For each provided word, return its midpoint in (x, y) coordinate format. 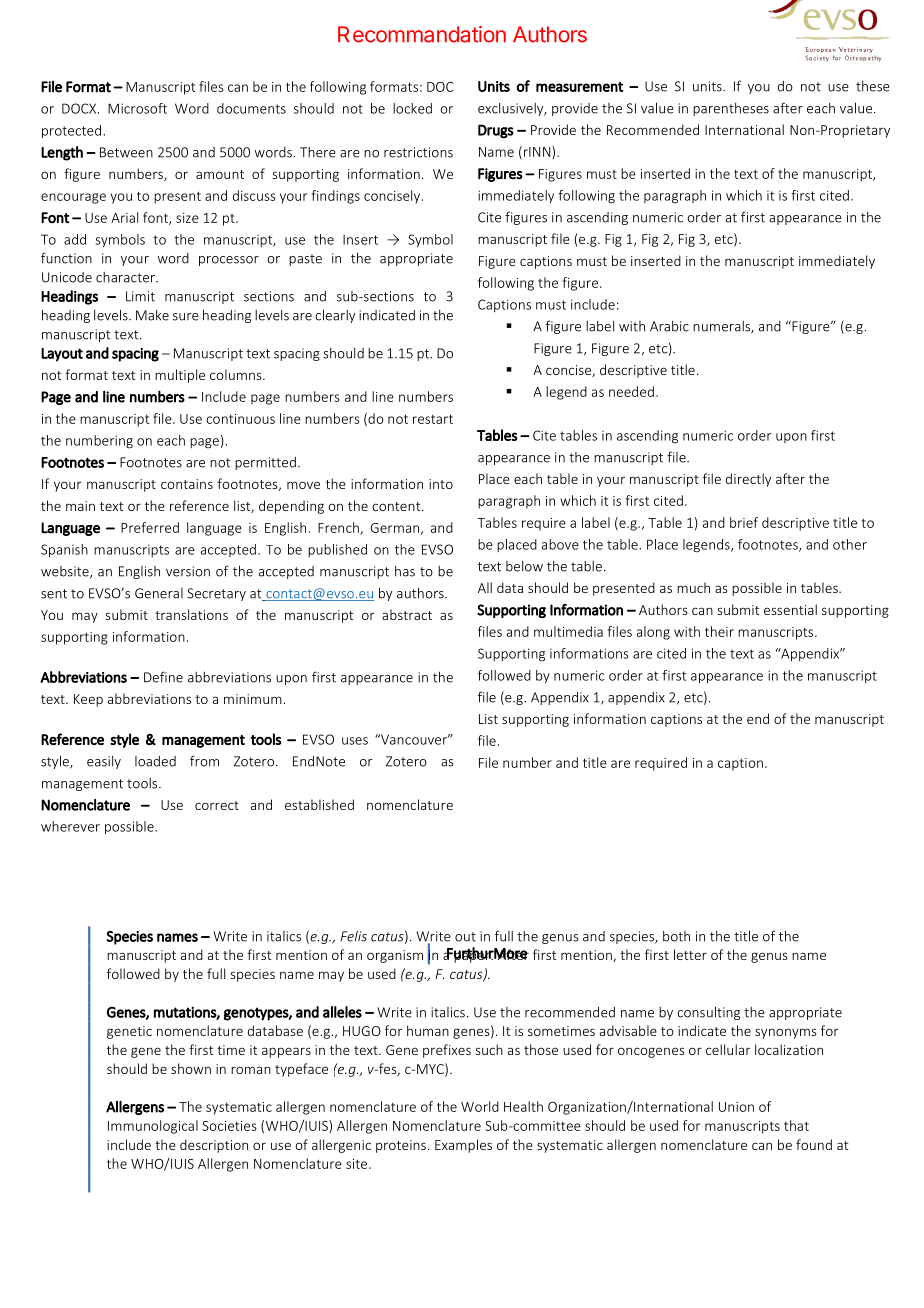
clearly (335, 316)
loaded (155, 761)
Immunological (153, 1127)
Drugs (496, 131)
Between (126, 152)
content (397, 506)
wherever (70, 826)
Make (152, 315)
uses (355, 741)
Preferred (150, 527)
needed (631, 391)
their (719, 631)
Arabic (669, 326)
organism (395, 956)
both (676, 936)
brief (744, 522)
